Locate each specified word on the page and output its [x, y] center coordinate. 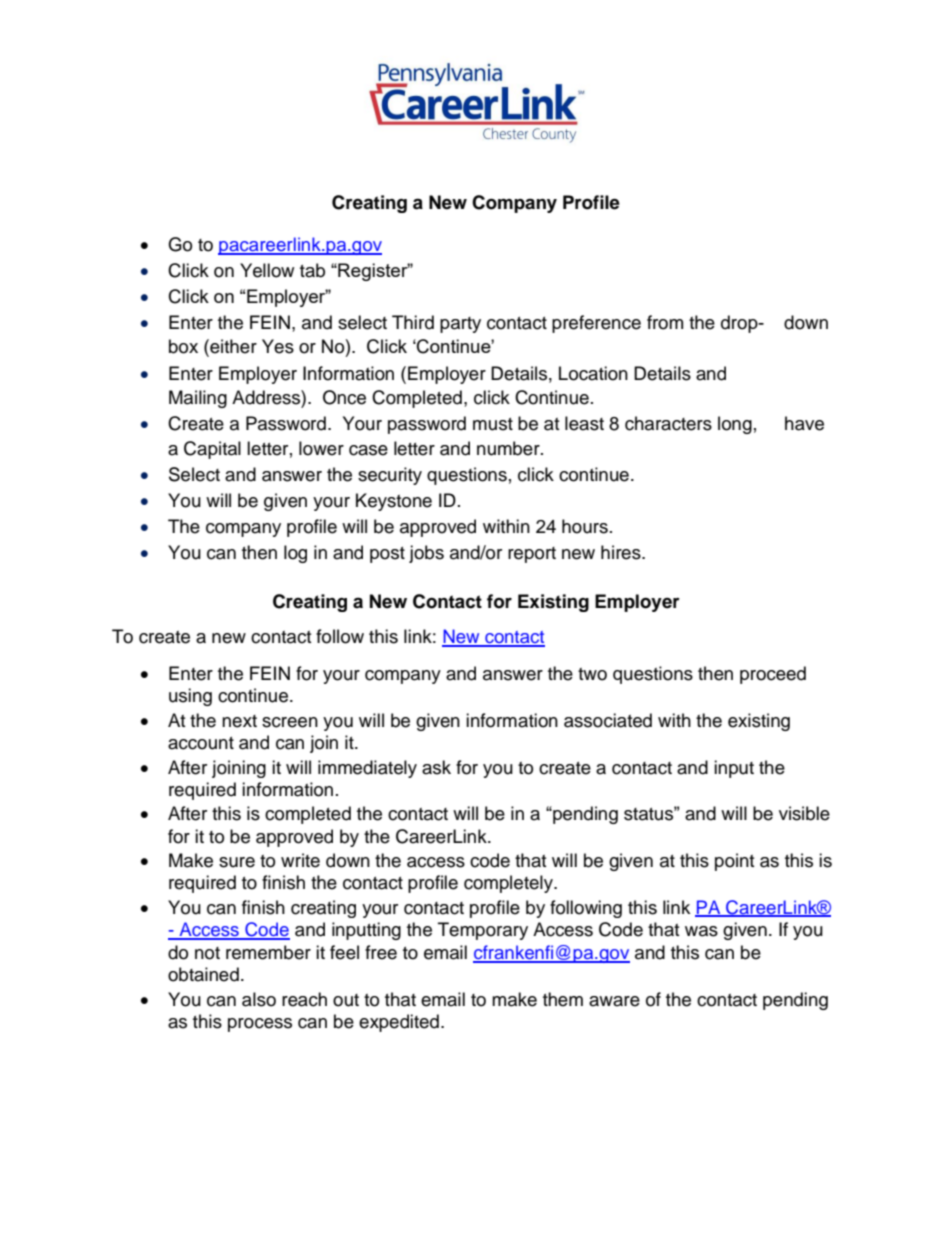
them [563, 999]
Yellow [267, 270]
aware [614, 1001]
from [665, 322]
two [592, 674]
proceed [773, 675]
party [460, 325]
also [259, 999]
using [190, 697]
